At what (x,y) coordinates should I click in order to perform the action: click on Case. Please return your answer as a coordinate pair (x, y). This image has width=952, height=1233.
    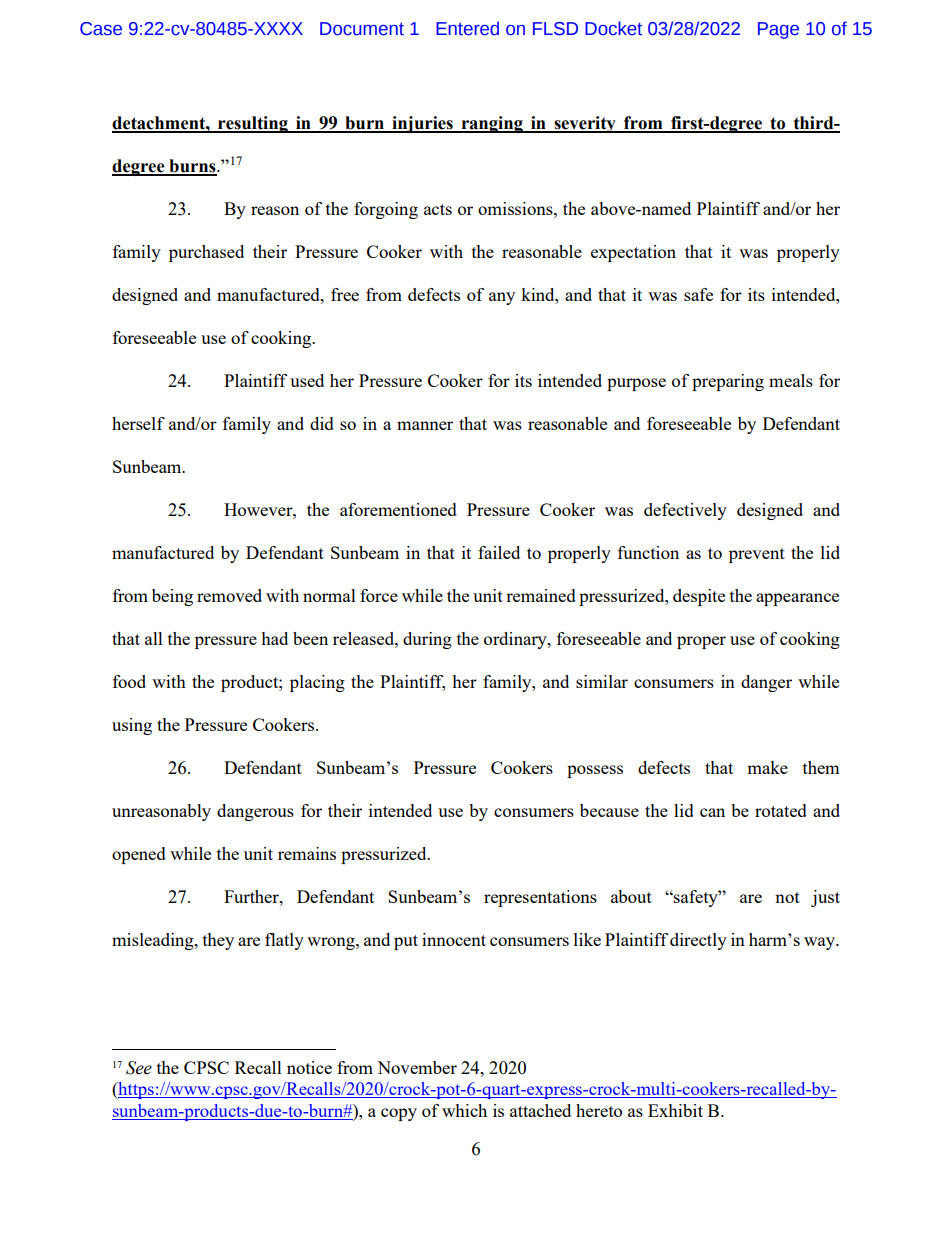
    Looking at the image, I should click on (101, 29).
